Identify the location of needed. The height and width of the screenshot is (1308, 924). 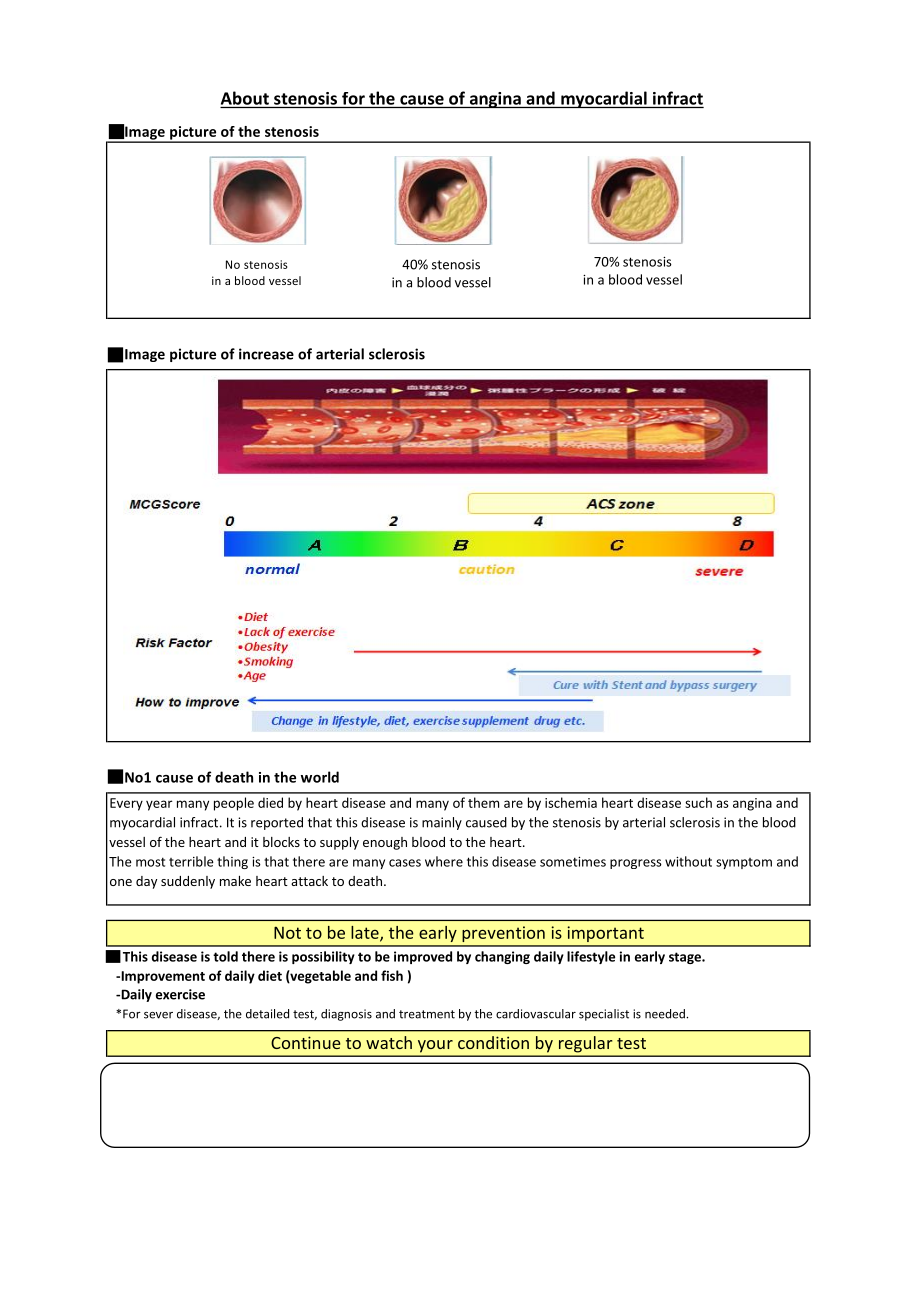
(666, 1014).
